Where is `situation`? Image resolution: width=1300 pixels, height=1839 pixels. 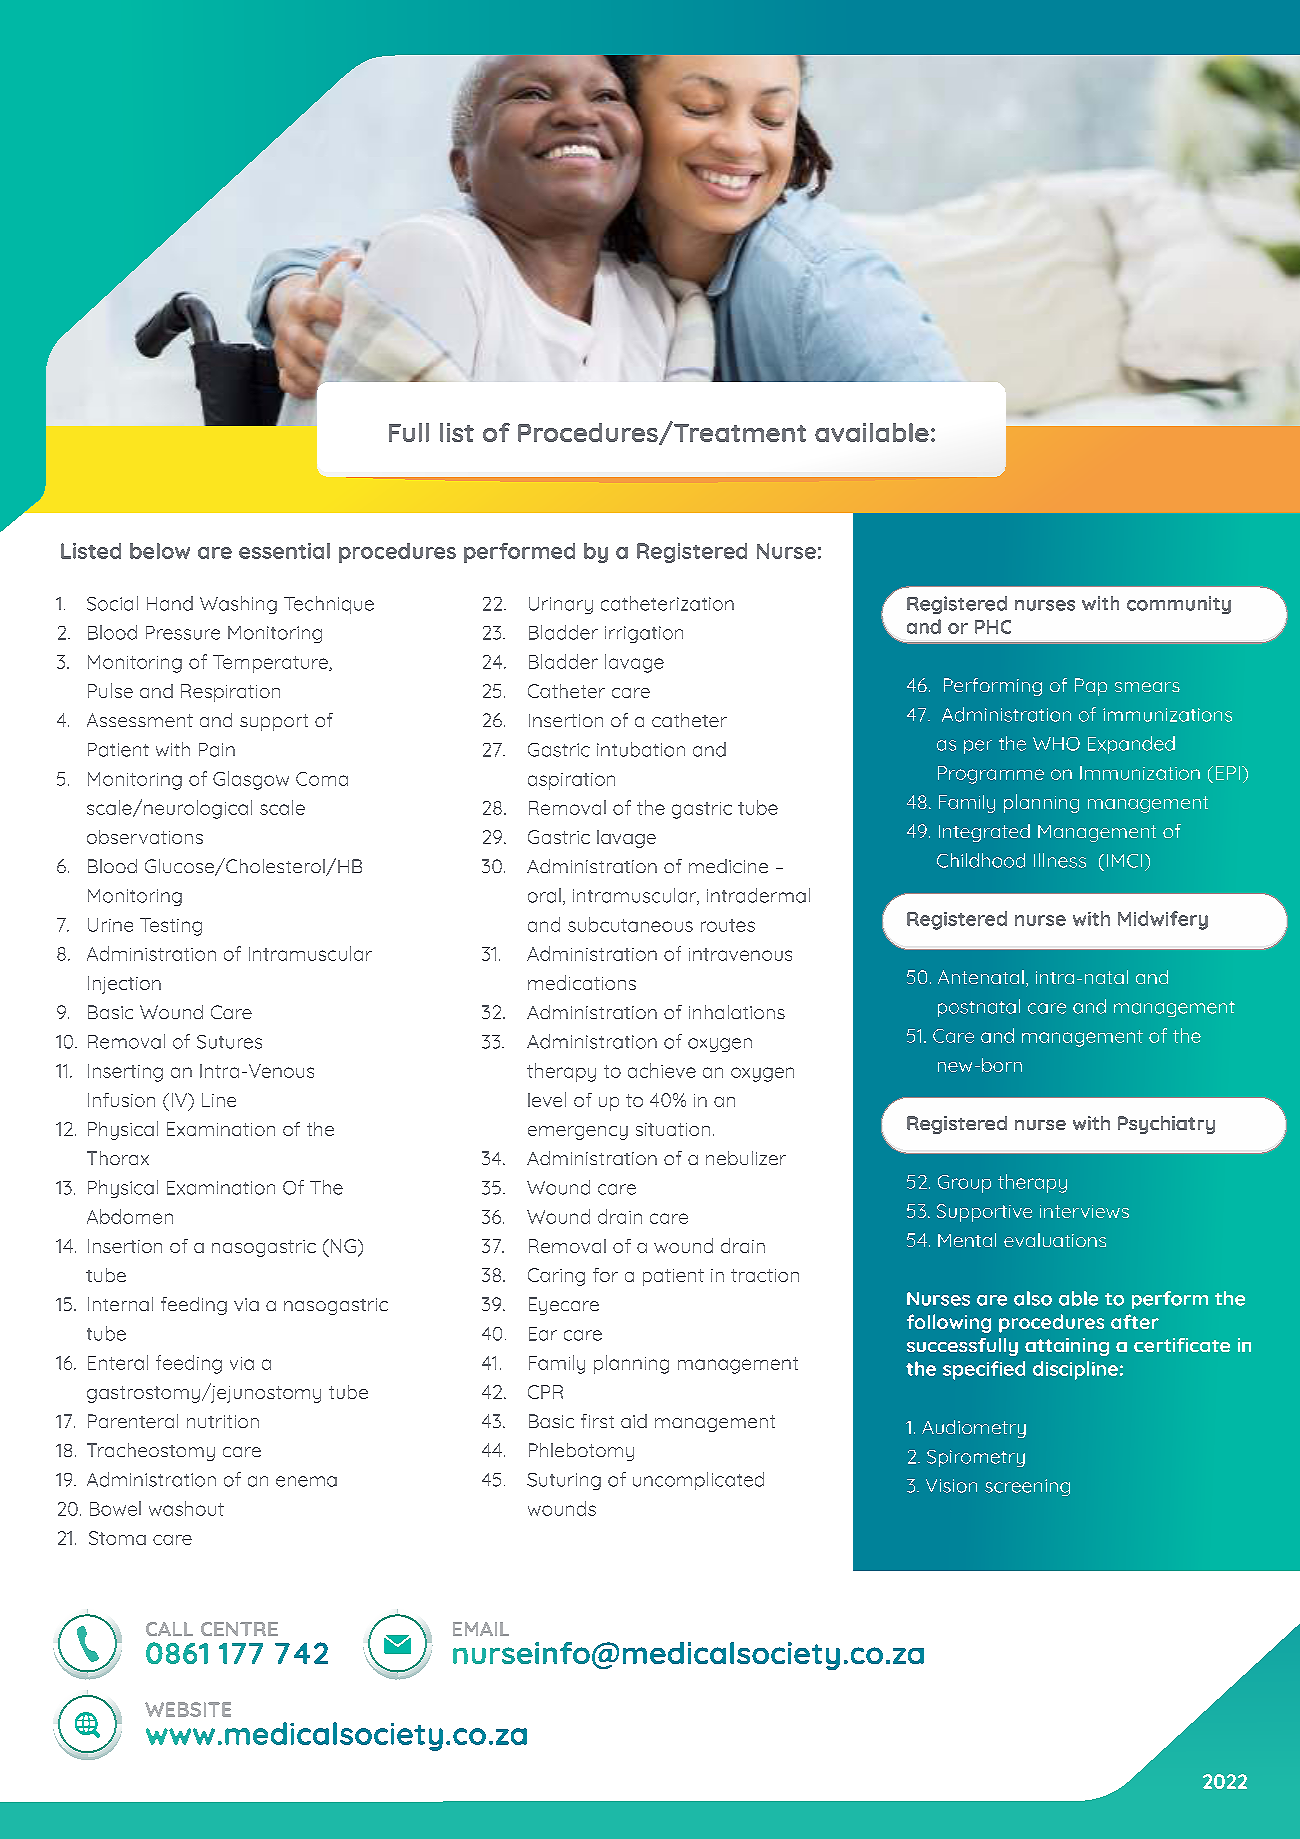 situation is located at coordinates (673, 1129).
